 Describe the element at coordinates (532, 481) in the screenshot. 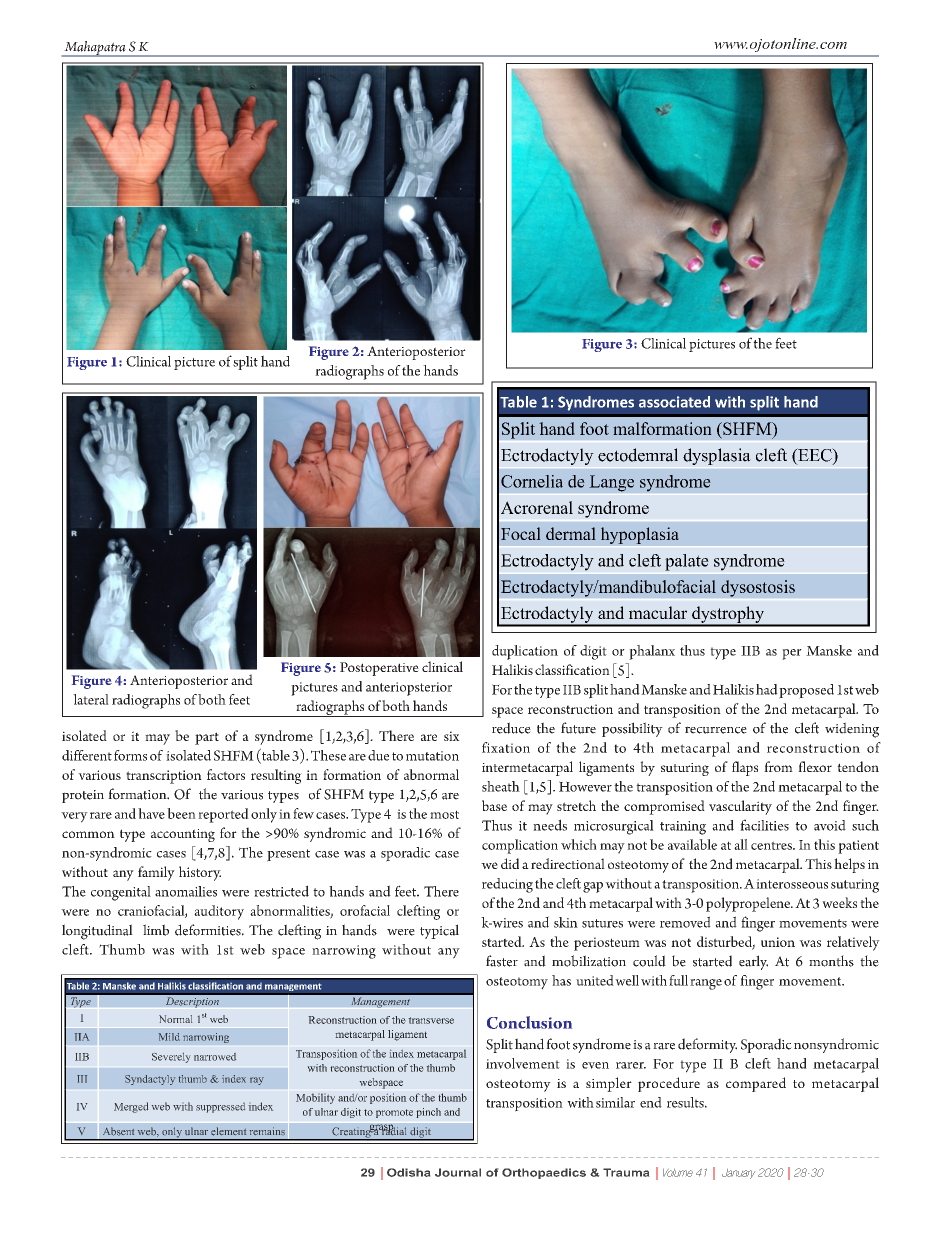

I see `Cornelia` at that location.
